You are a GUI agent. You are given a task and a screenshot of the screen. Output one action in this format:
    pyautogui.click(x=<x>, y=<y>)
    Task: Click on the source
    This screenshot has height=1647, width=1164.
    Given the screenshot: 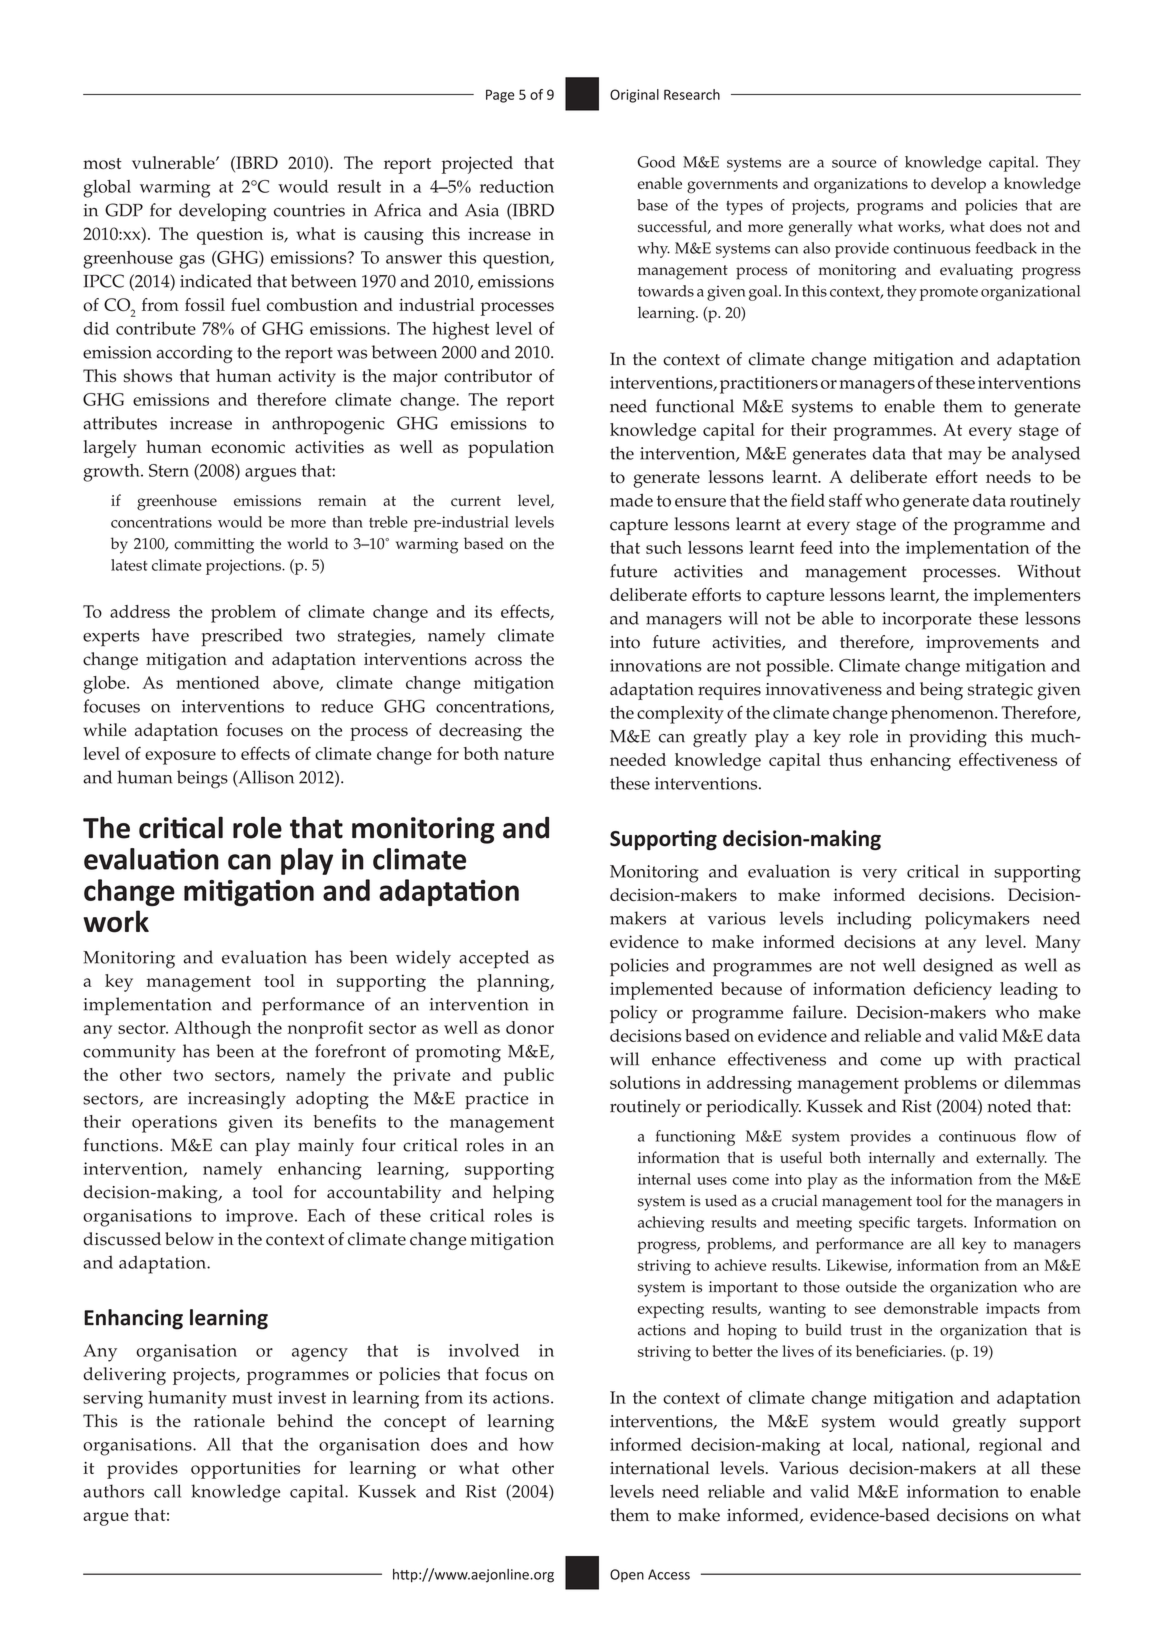 What is the action you would take?
    pyautogui.click(x=854, y=164)
